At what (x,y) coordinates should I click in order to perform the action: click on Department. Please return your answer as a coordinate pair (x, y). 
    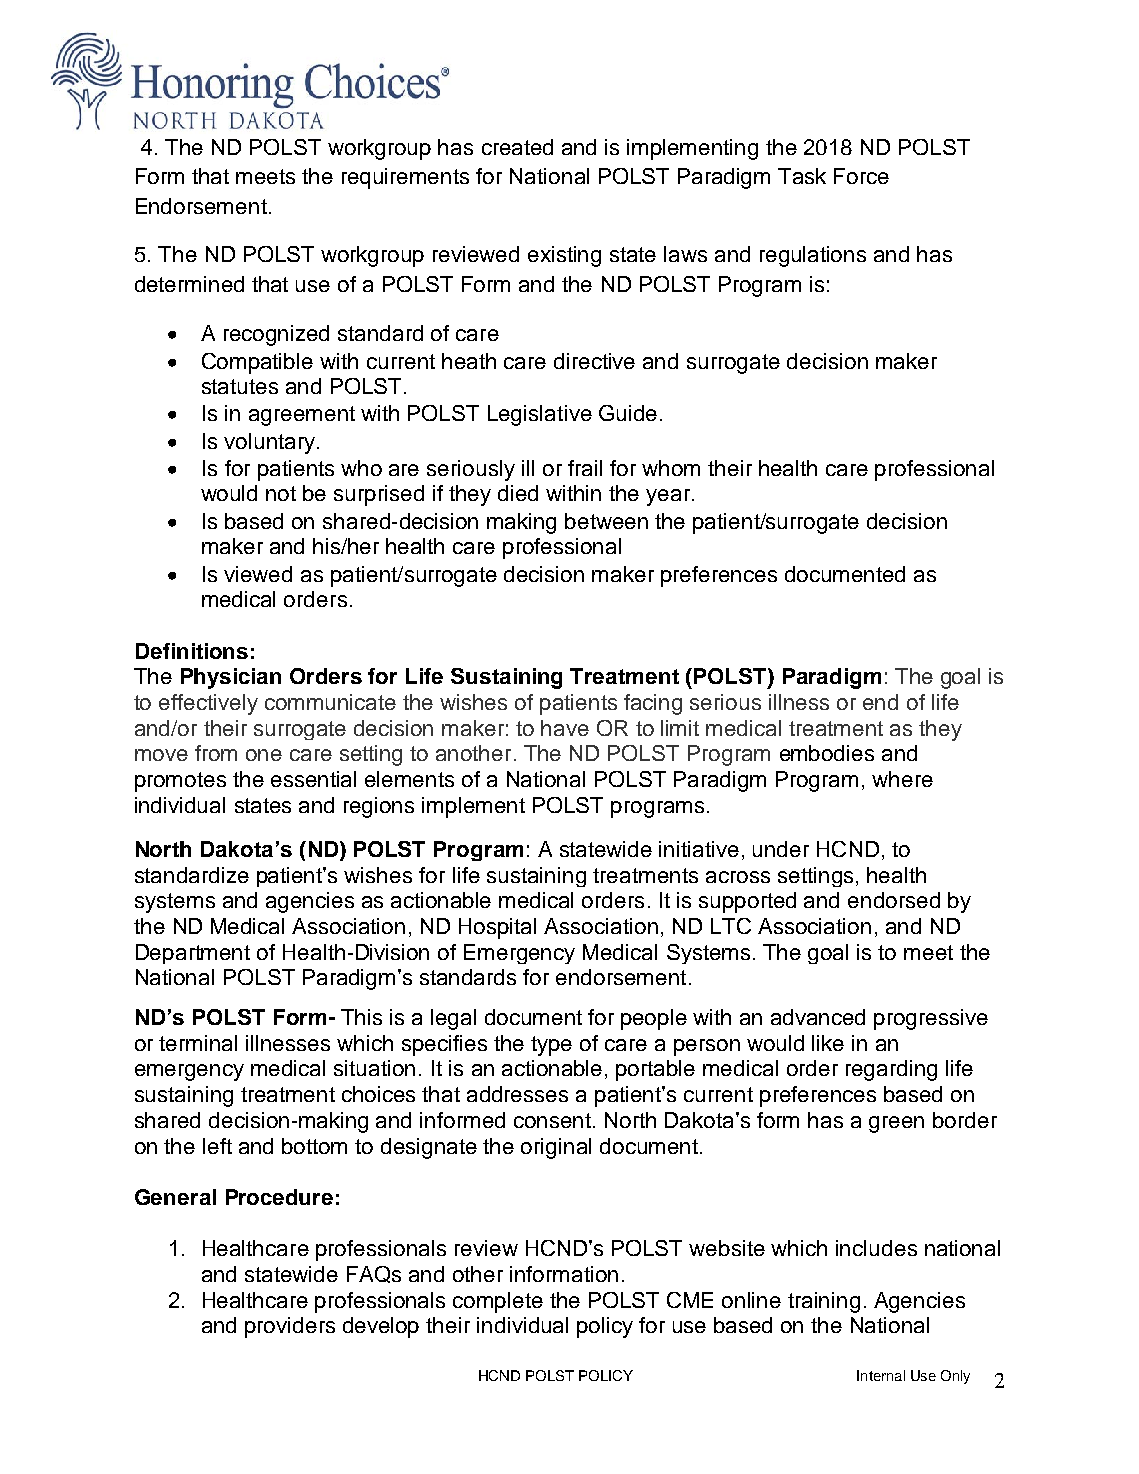
    Looking at the image, I should click on (193, 954).
